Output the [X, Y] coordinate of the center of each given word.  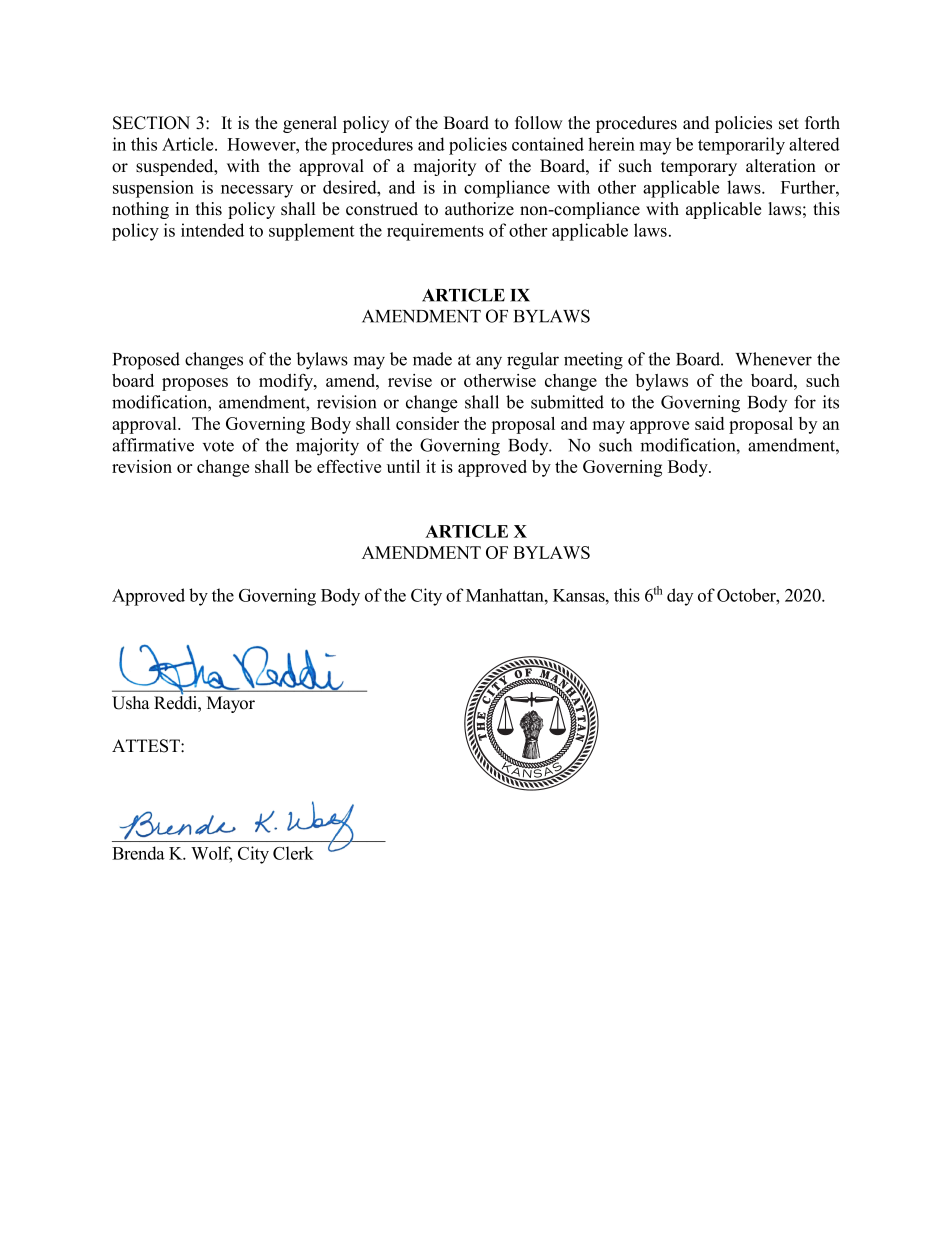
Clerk [293, 853]
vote [218, 446]
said [709, 423]
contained [548, 144]
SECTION [151, 123]
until [403, 466]
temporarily [741, 146]
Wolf [212, 854]
